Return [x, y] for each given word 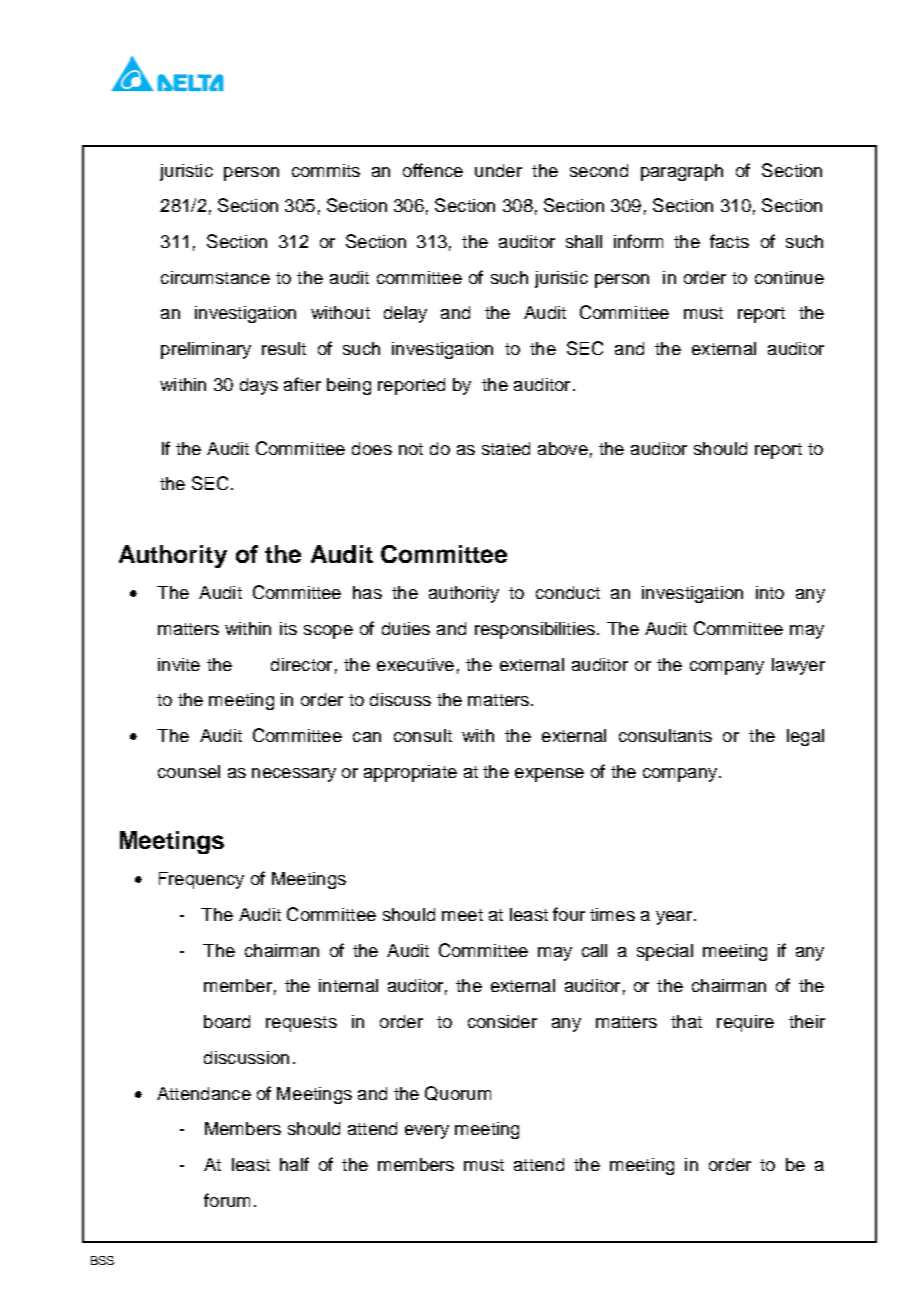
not [411, 449]
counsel [189, 771]
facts [729, 241]
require [745, 1023]
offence [433, 170]
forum [227, 1200]
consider [502, 1021]
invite [179, 664]
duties [406, 628]
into [770, 592]
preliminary [206, 350]
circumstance [215, 277]
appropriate [410, 773]
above [563, 448]
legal [805, 737]
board [227, 1021]
